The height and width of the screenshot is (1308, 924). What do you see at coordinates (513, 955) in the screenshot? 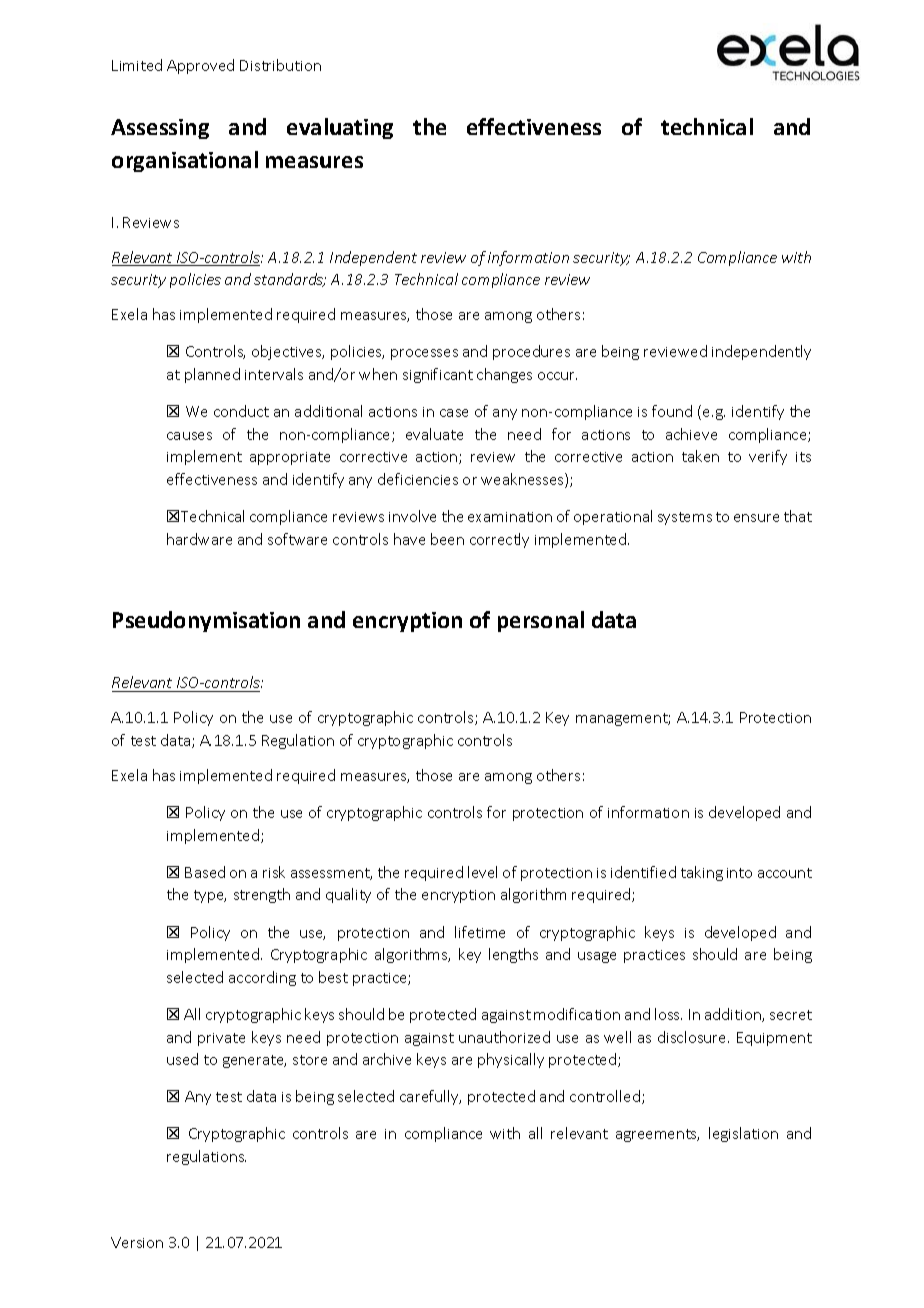
I see `lengths` at bounding box center [513, 955].
